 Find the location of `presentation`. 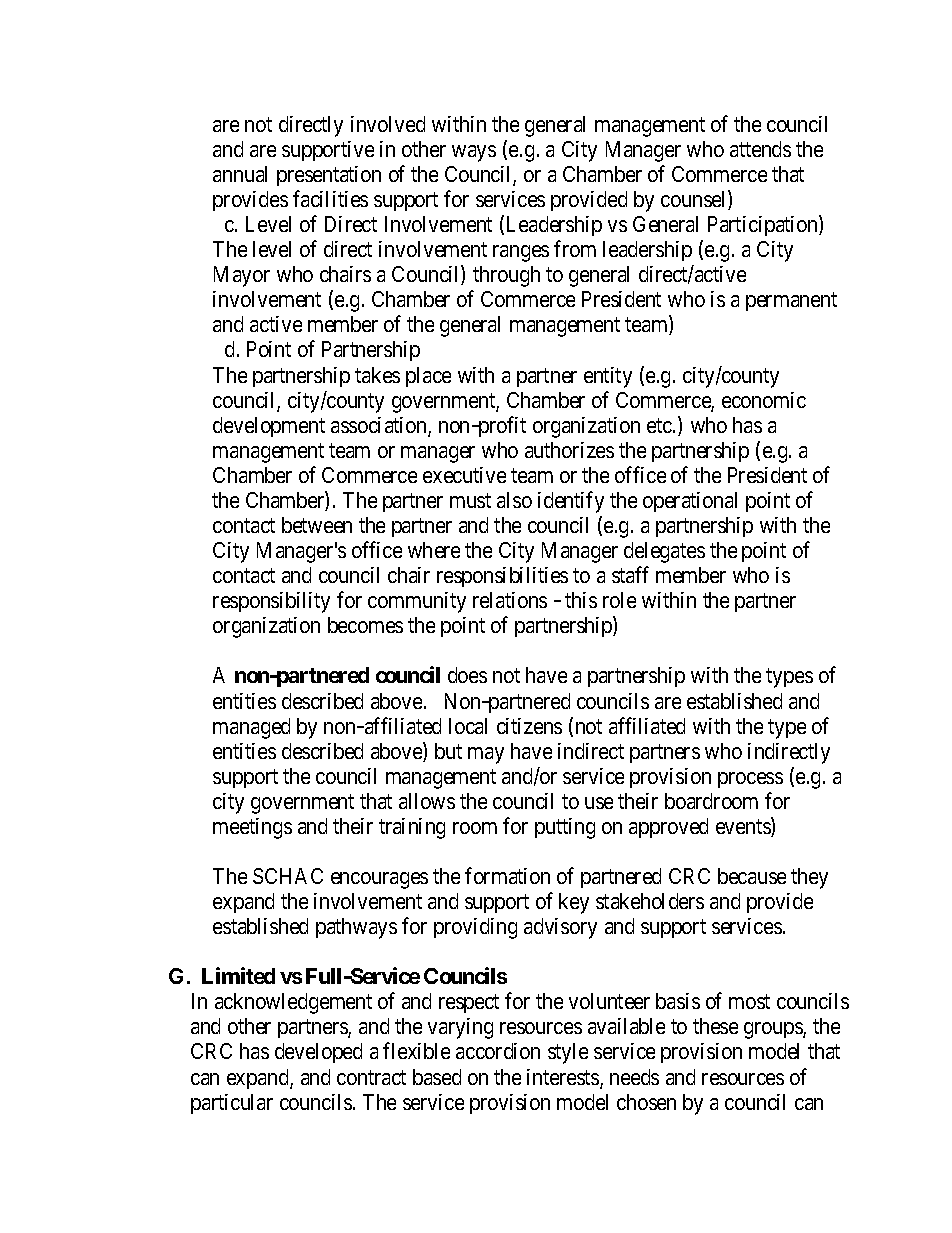

presentation is located at coordinates (329, 176).
